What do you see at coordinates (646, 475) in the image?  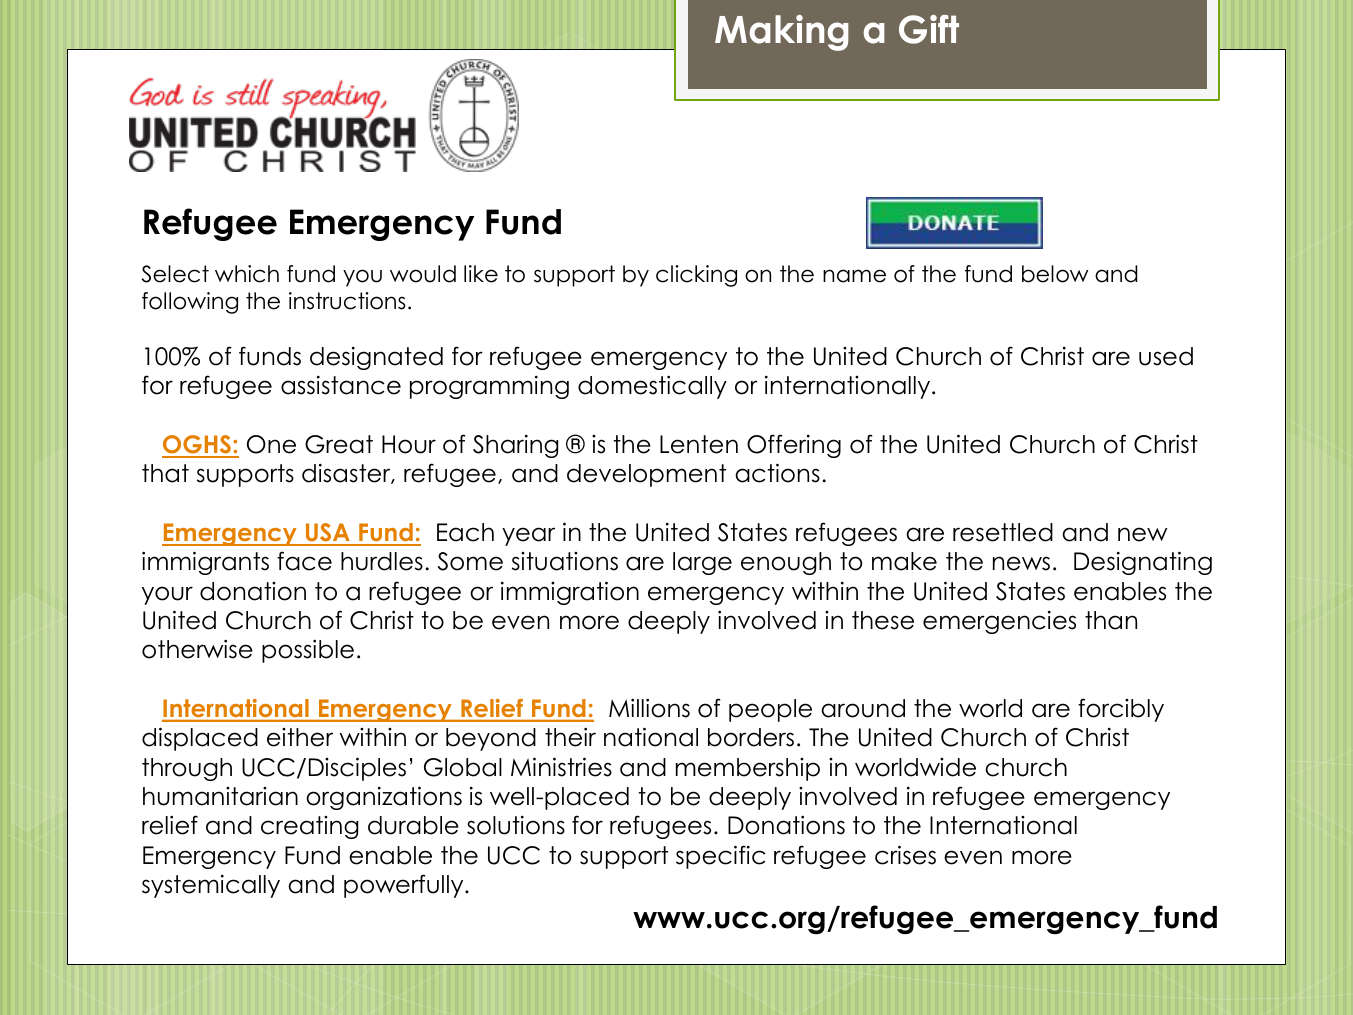 I see `development` at bounding box center [646, 475].
